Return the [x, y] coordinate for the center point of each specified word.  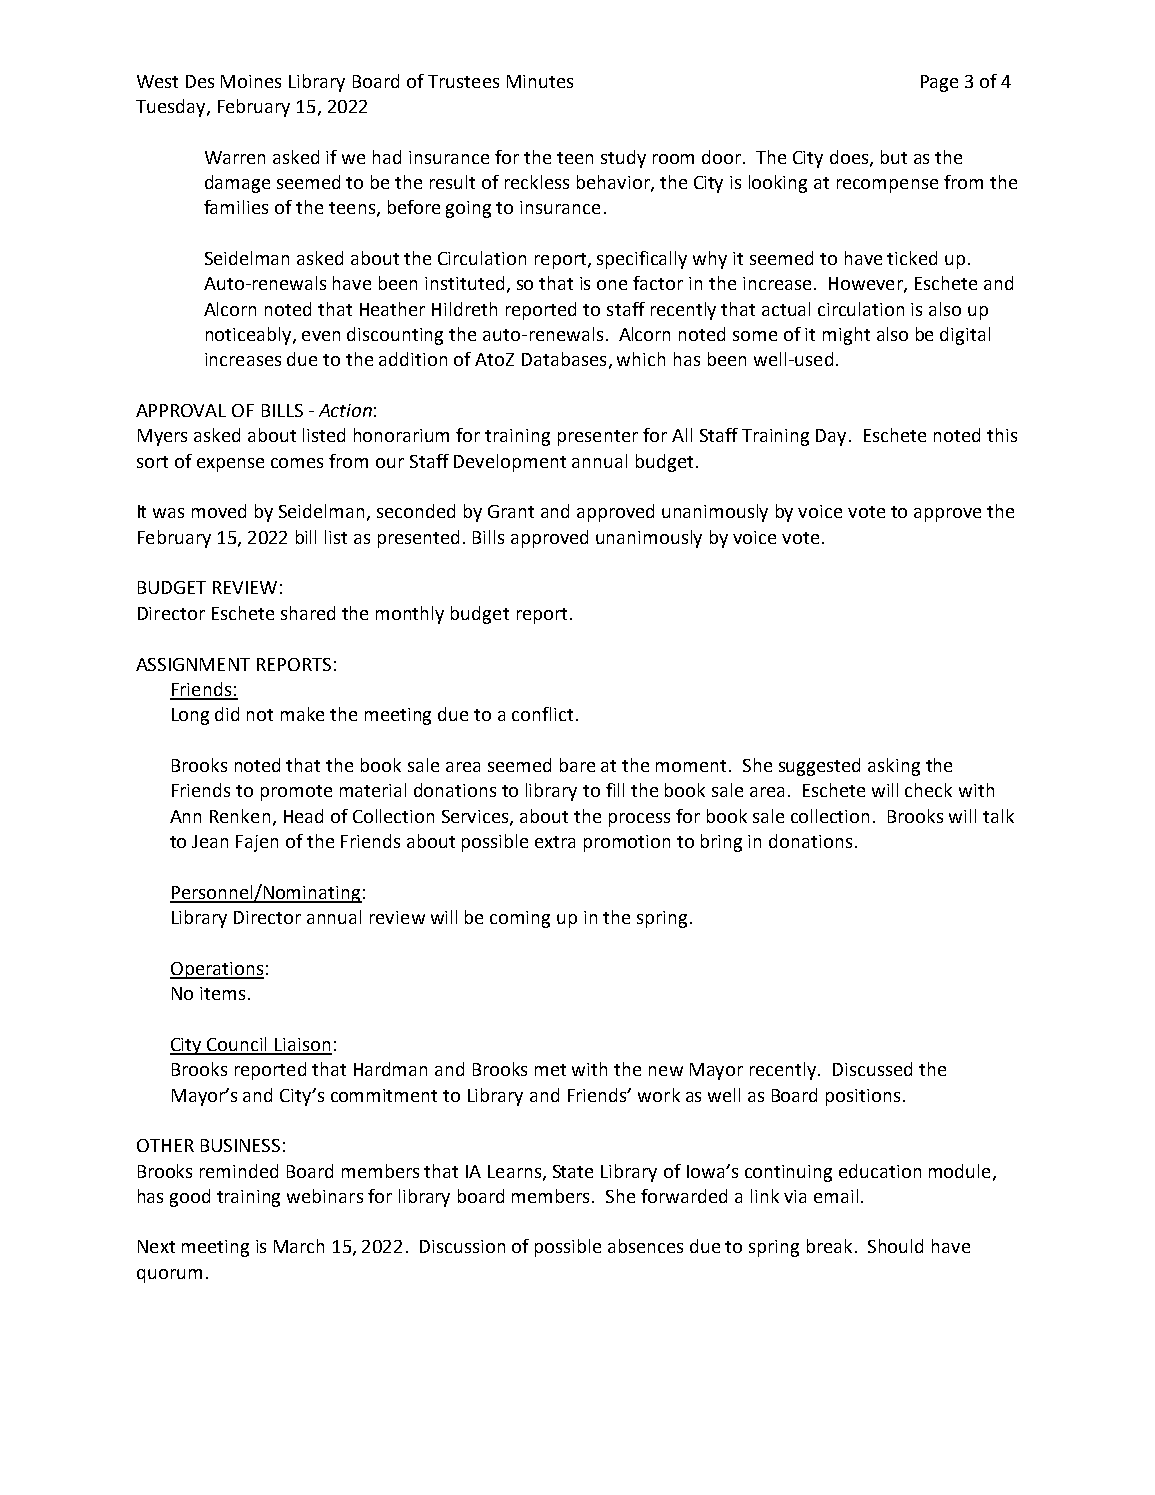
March [299, 1246]
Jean [210, 841]
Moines [251, 81]
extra [555, 842]
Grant [511, 511]
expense [230, 465]
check [928, 790]
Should [895, 1246]
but [894, 157]
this [1002, 435]
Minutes [540, 81]
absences [645, 1246]
